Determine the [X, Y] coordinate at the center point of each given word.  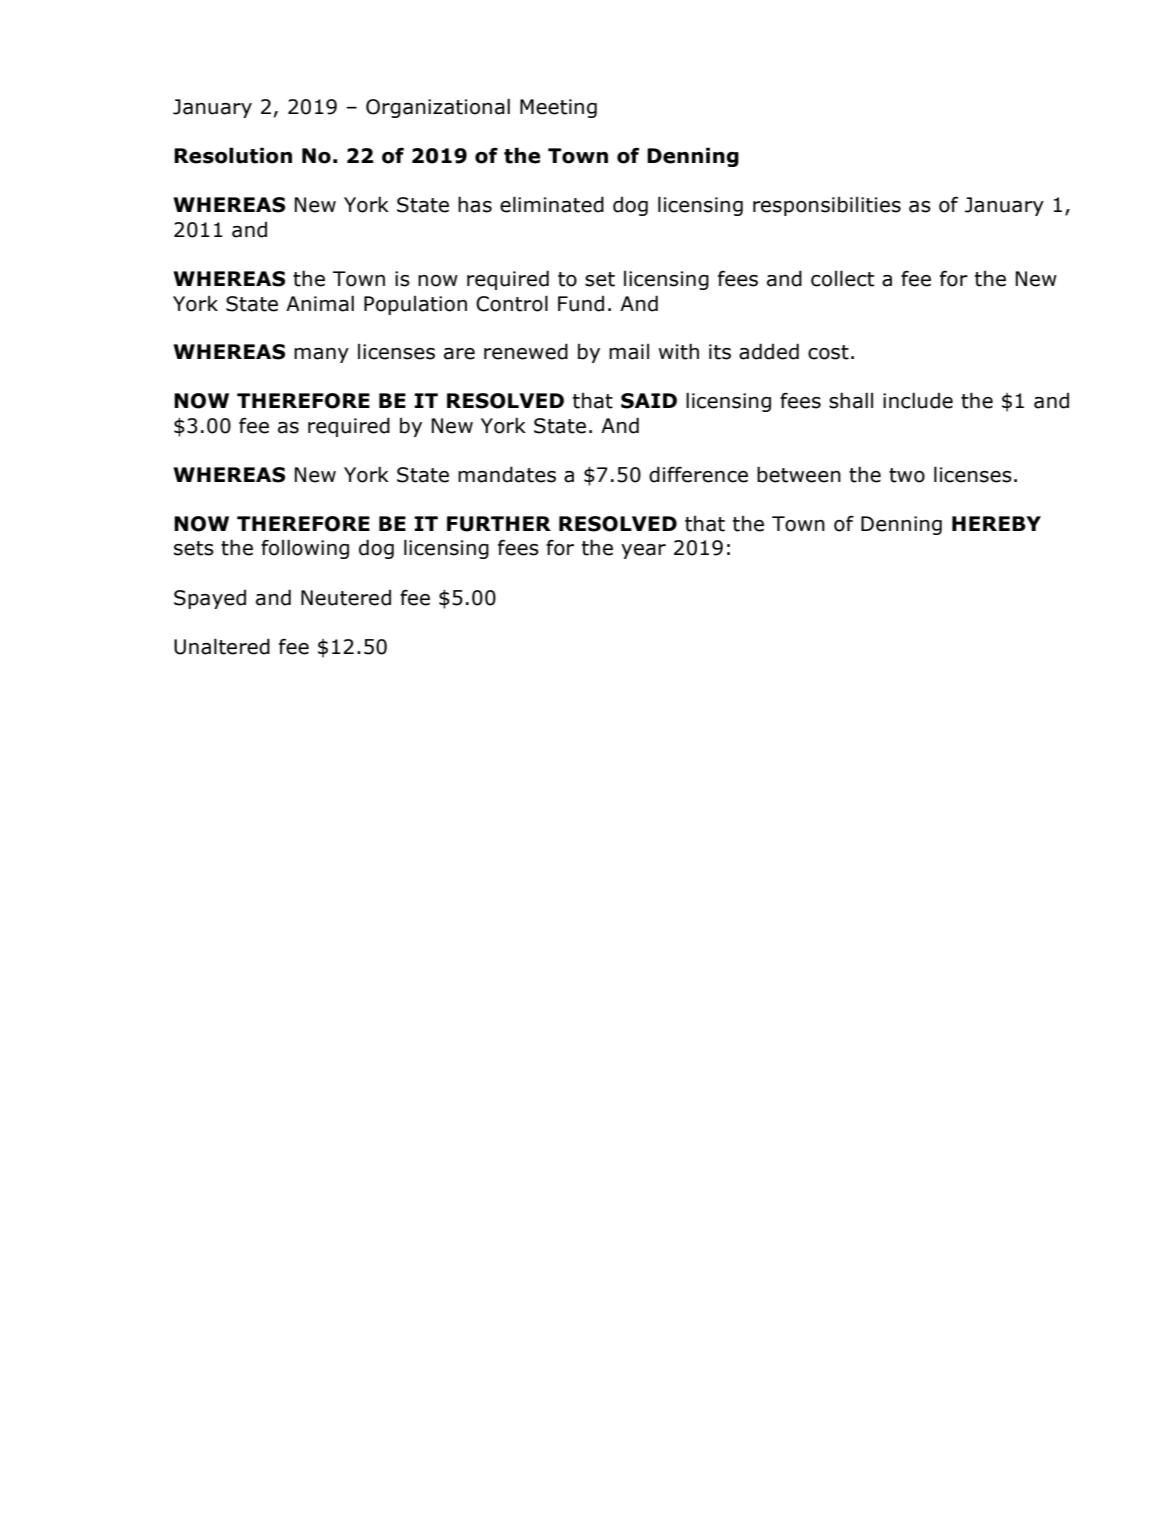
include [918, 400]
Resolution [233, 155]
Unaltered [222, 646]
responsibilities [827, 206]
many [321, 355]
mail [629, 352]
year [643, 551]
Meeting [558, 108]
